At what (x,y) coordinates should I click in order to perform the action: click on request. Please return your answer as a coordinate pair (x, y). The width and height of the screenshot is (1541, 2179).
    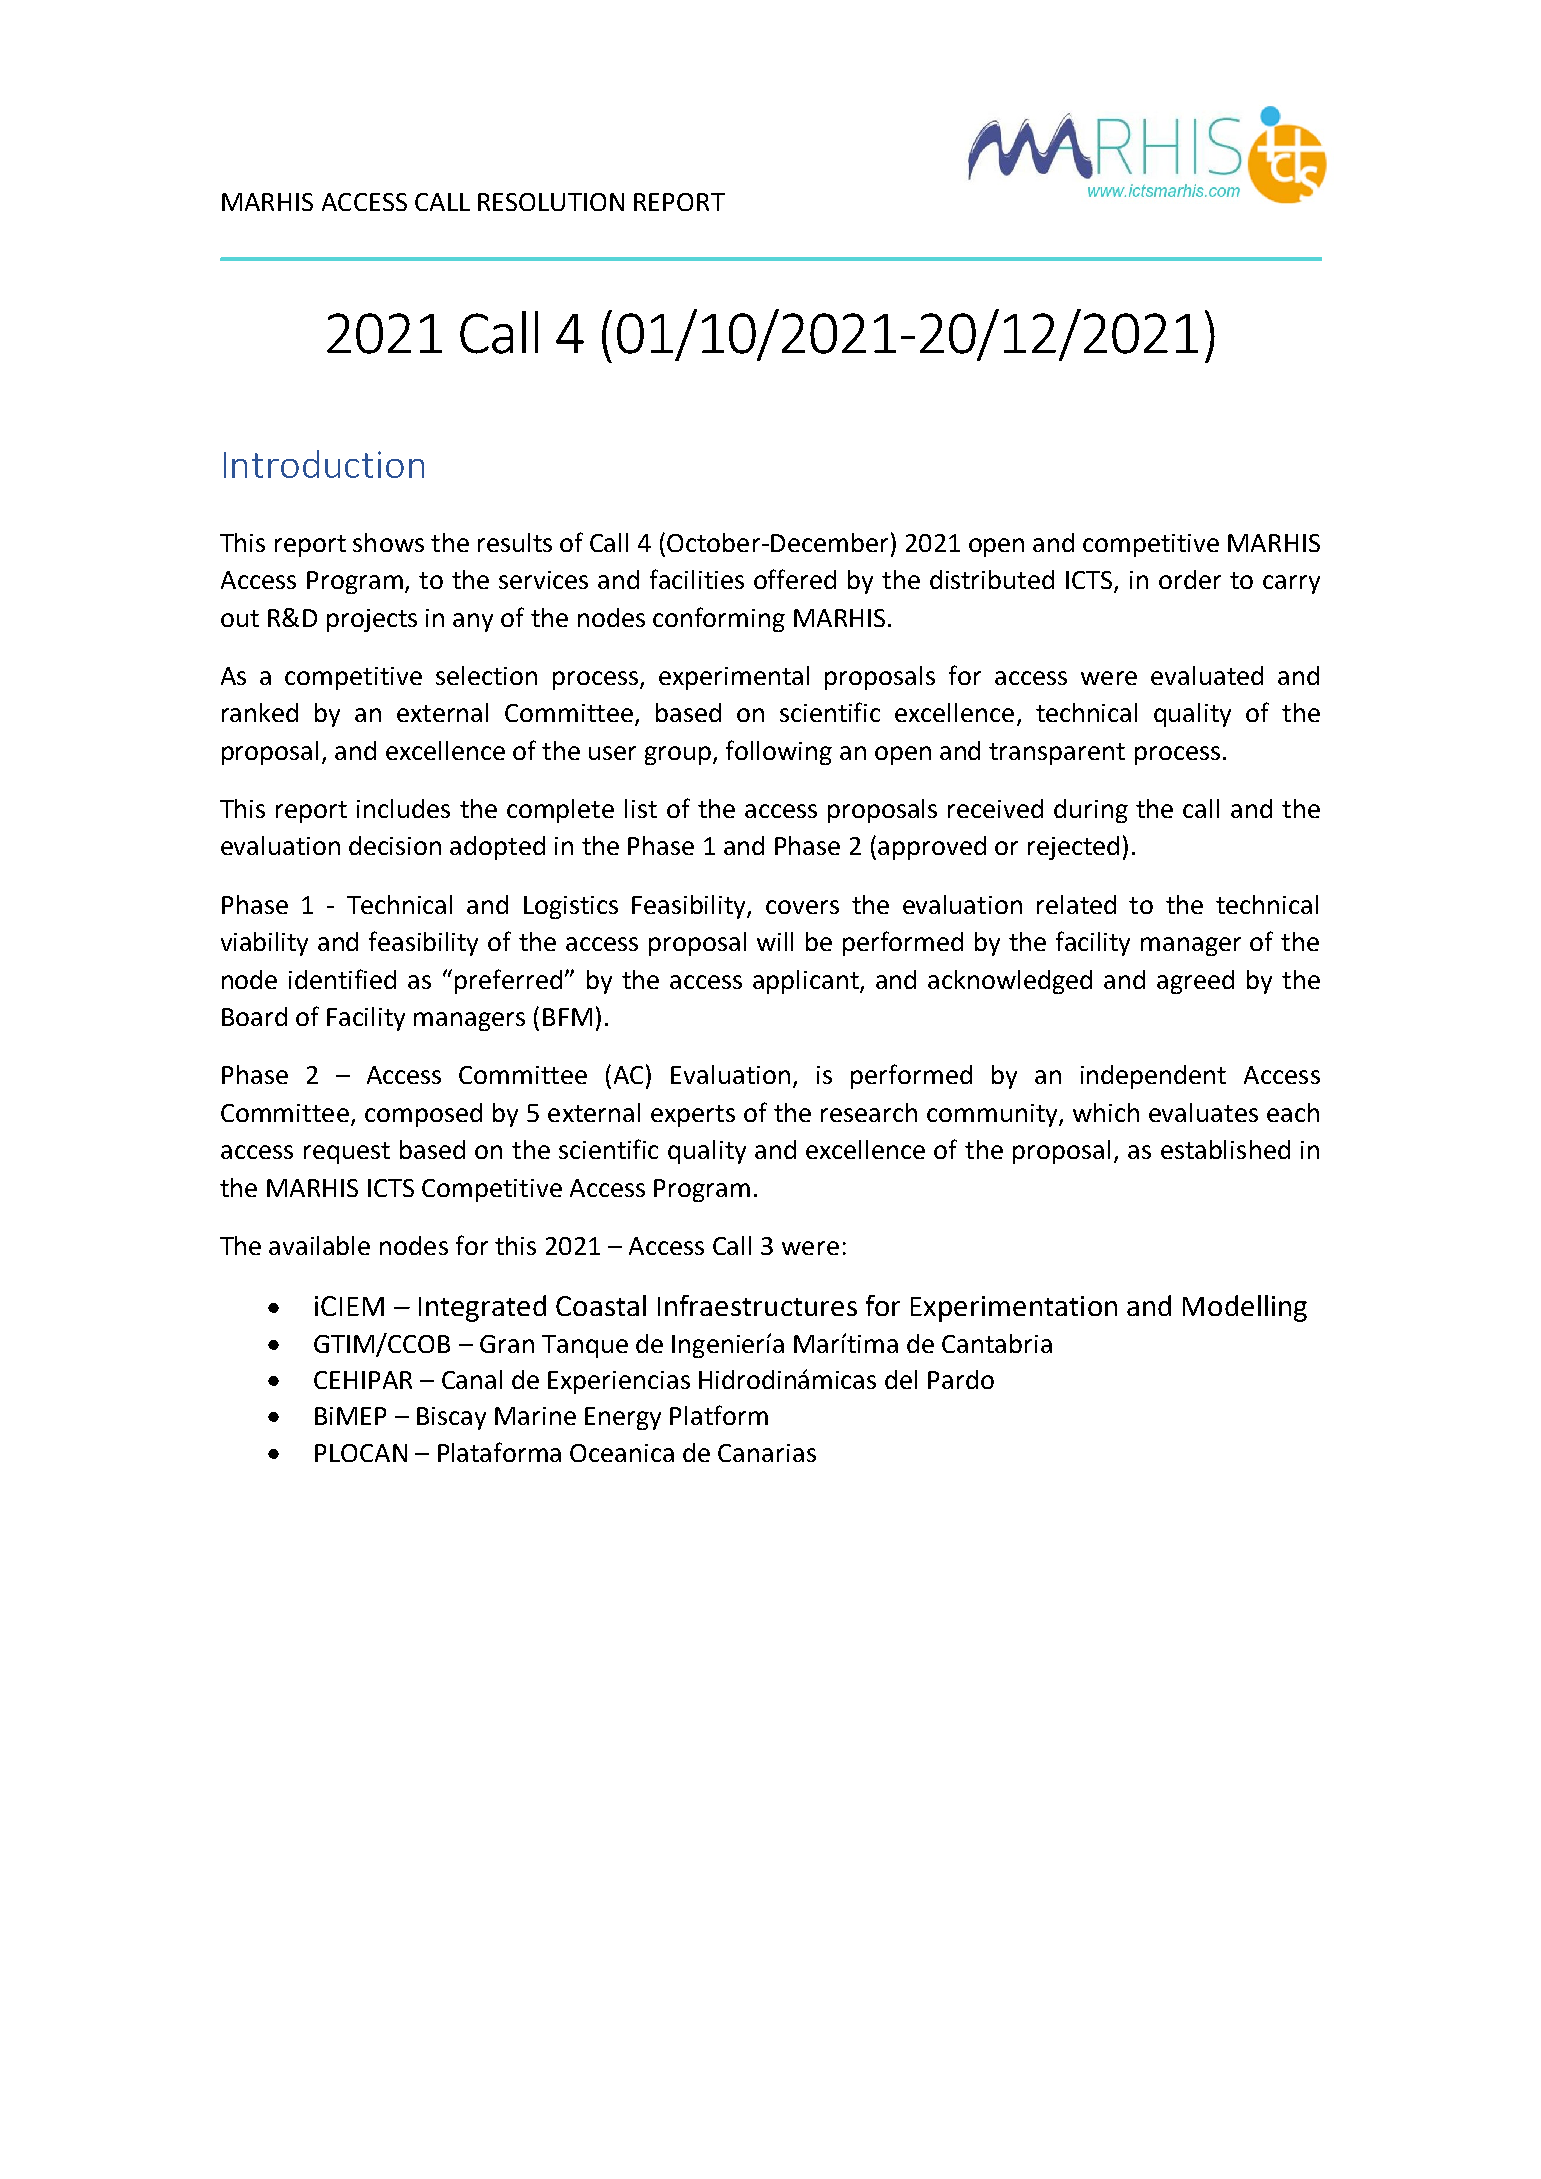
    Looking at the image, I should click on (347, 1153).
